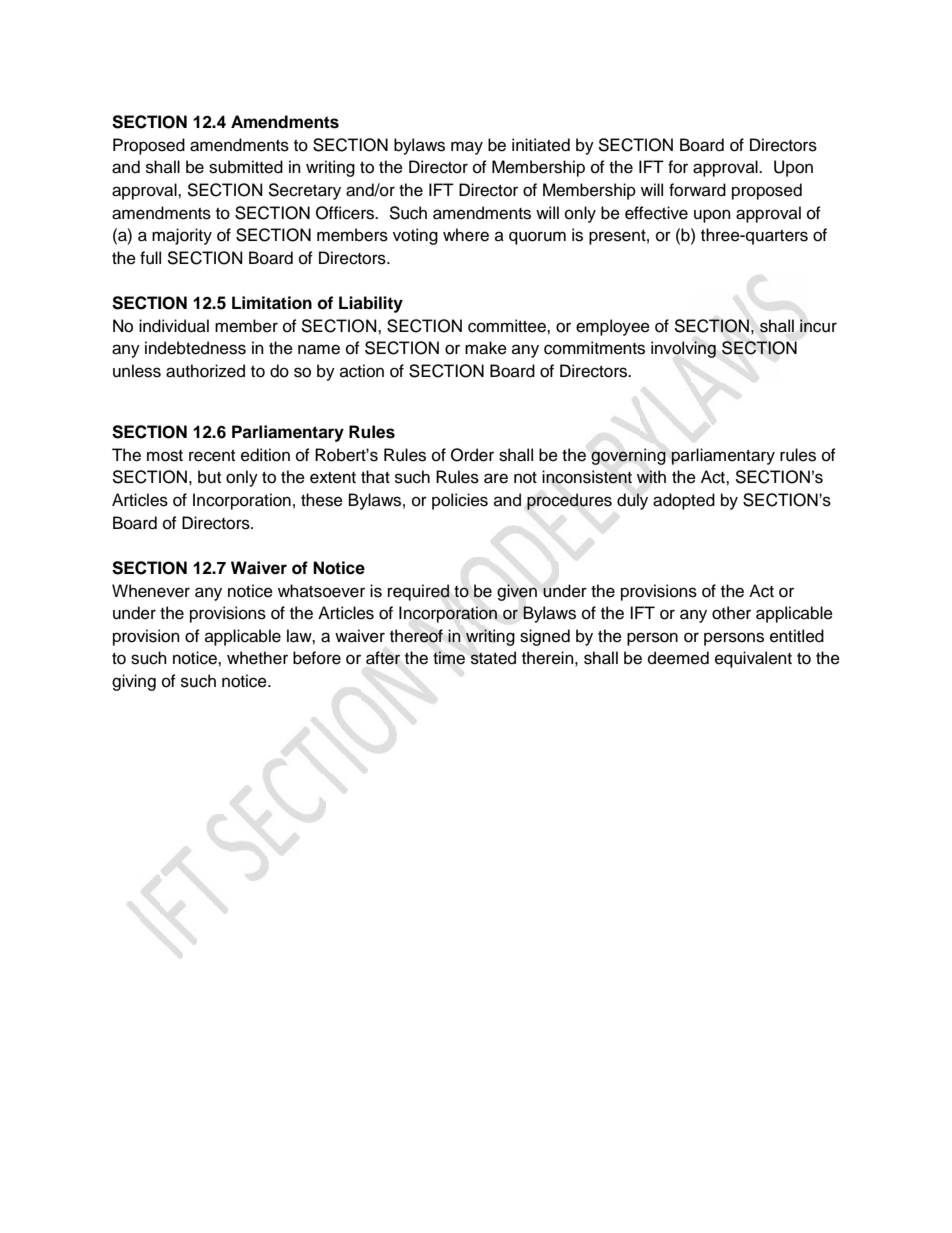 This screenshot has width=952, height=1233. Describe the element at coordinates (697, 190) in the screenshot. I see `forward` at that location.
